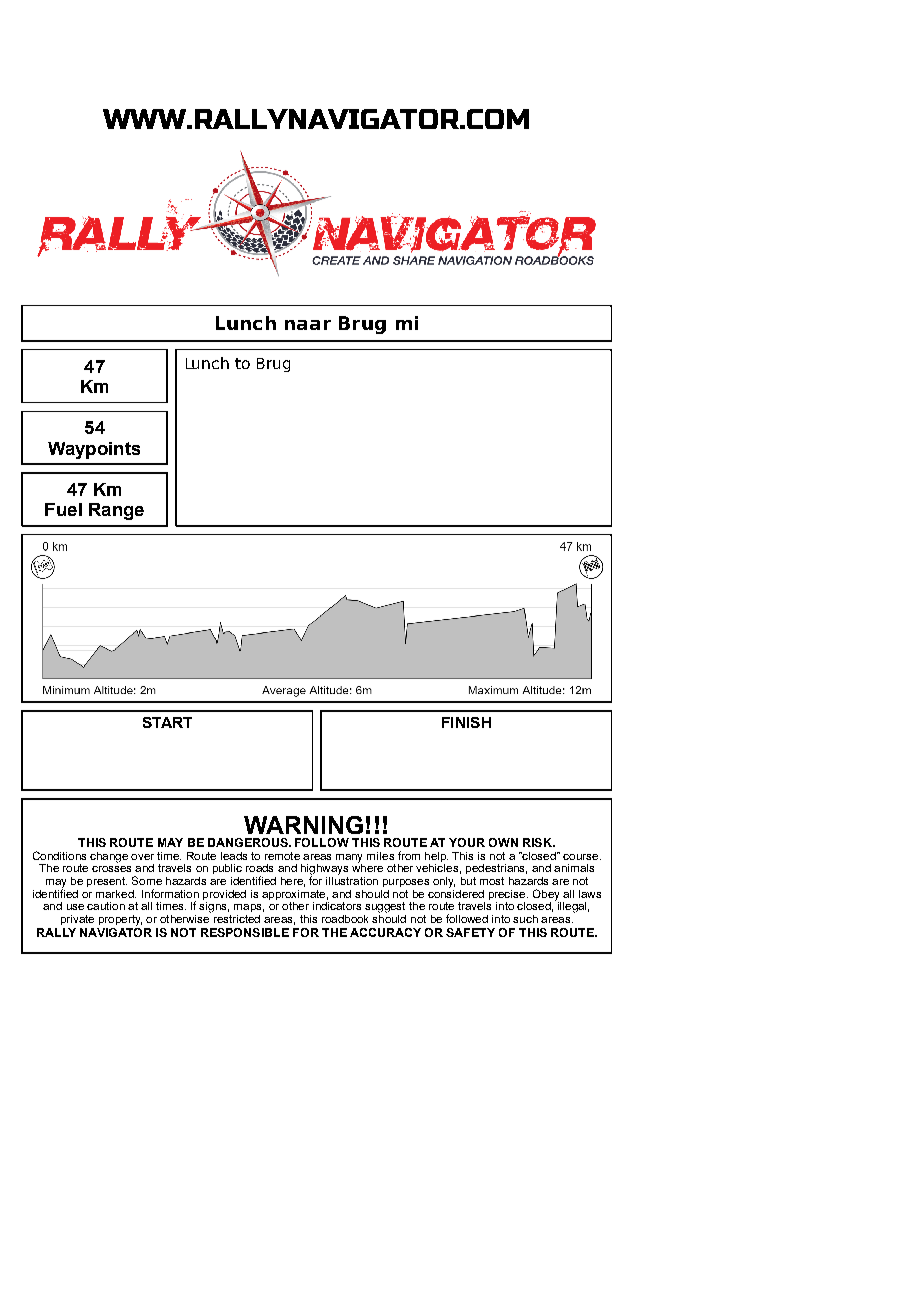 The width and height of the screenshot is (924, 1308). What do you see at coordinates (337, 906) in the screenshot?
I see `indicators` at bounding box center [337, 906].
